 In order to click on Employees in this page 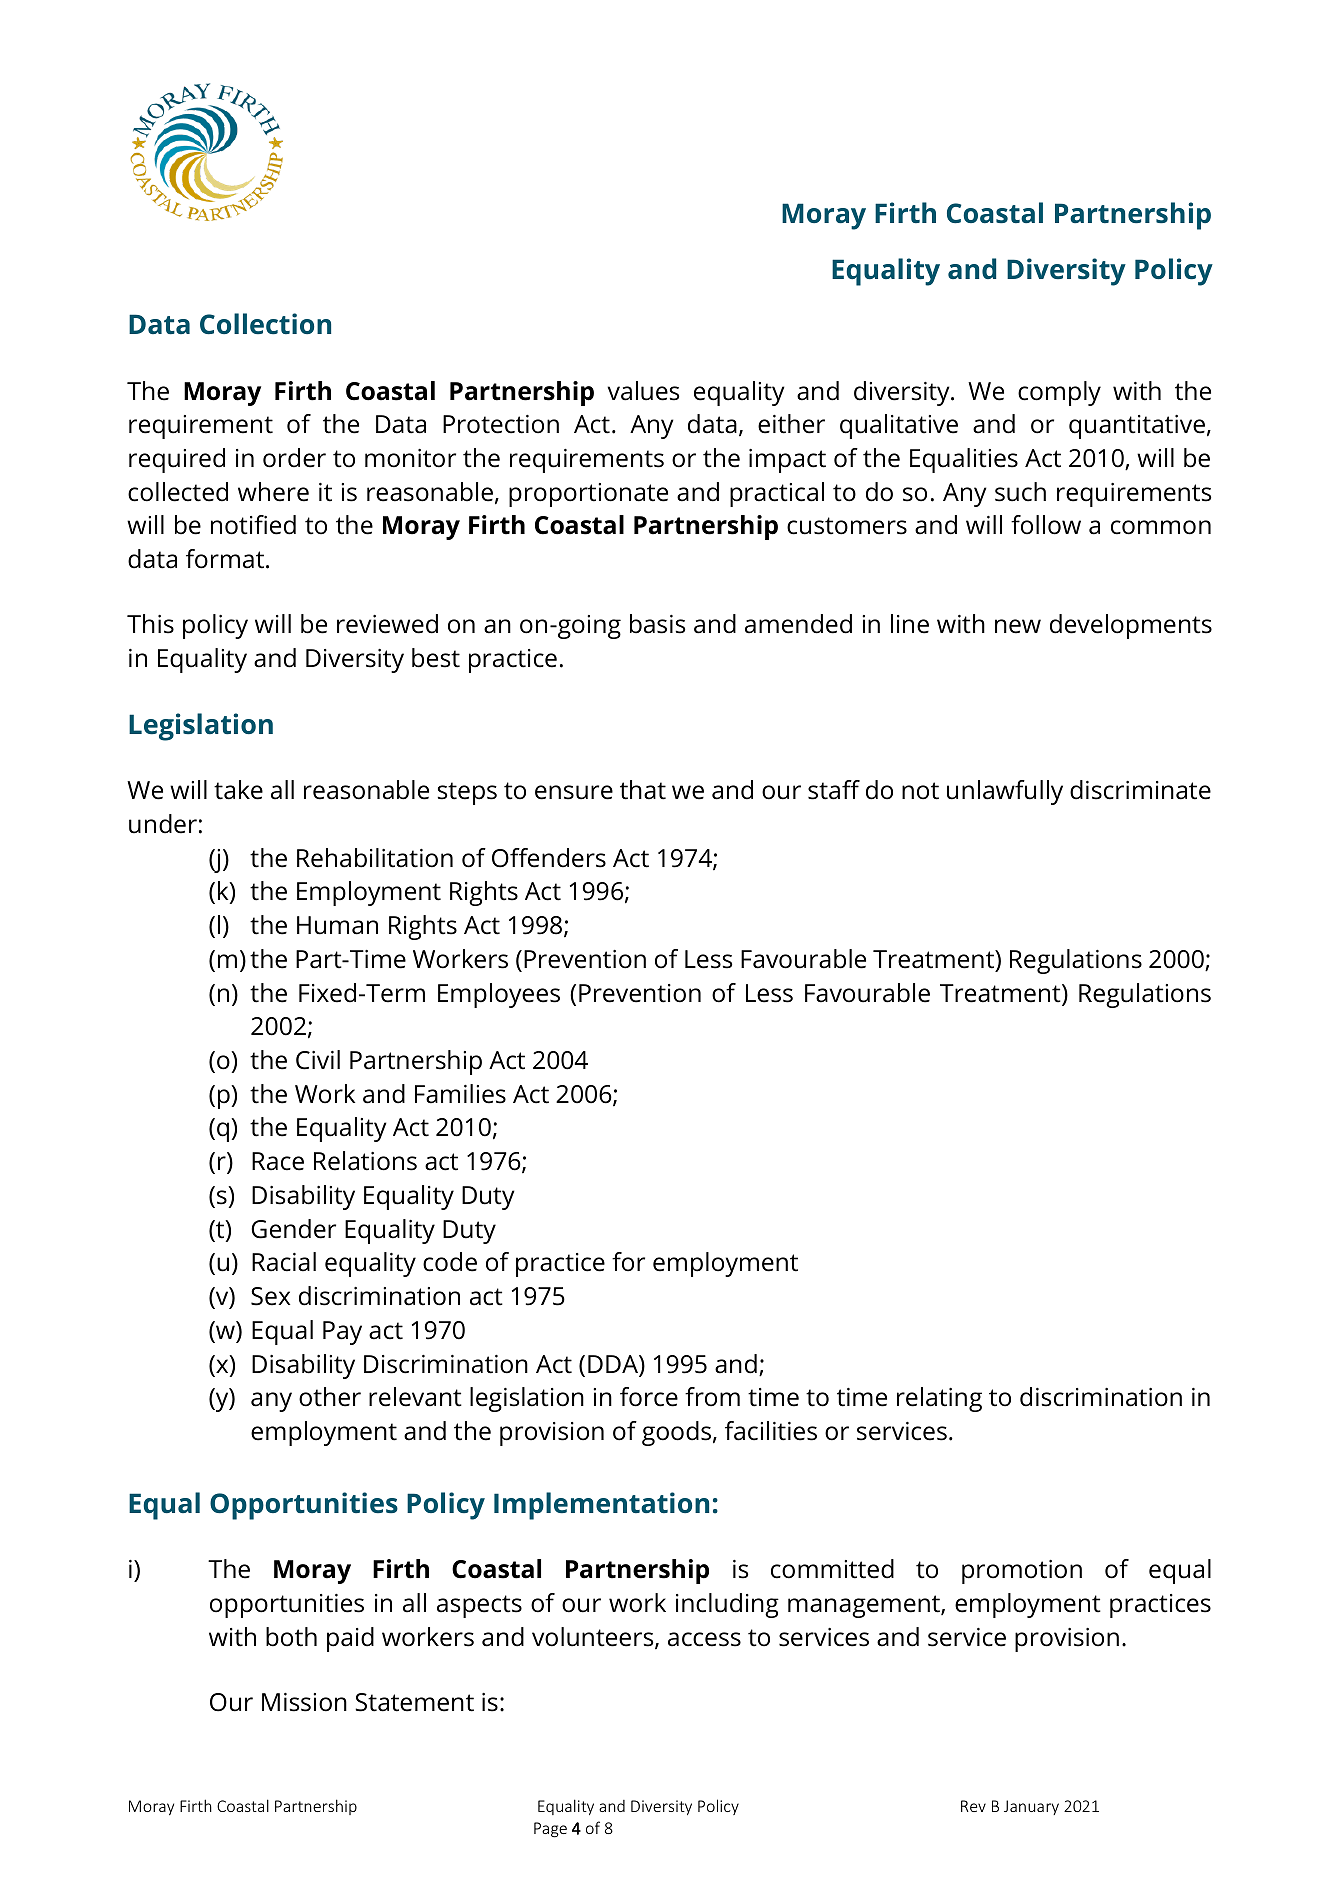, I will do `click(499, 995)`.
